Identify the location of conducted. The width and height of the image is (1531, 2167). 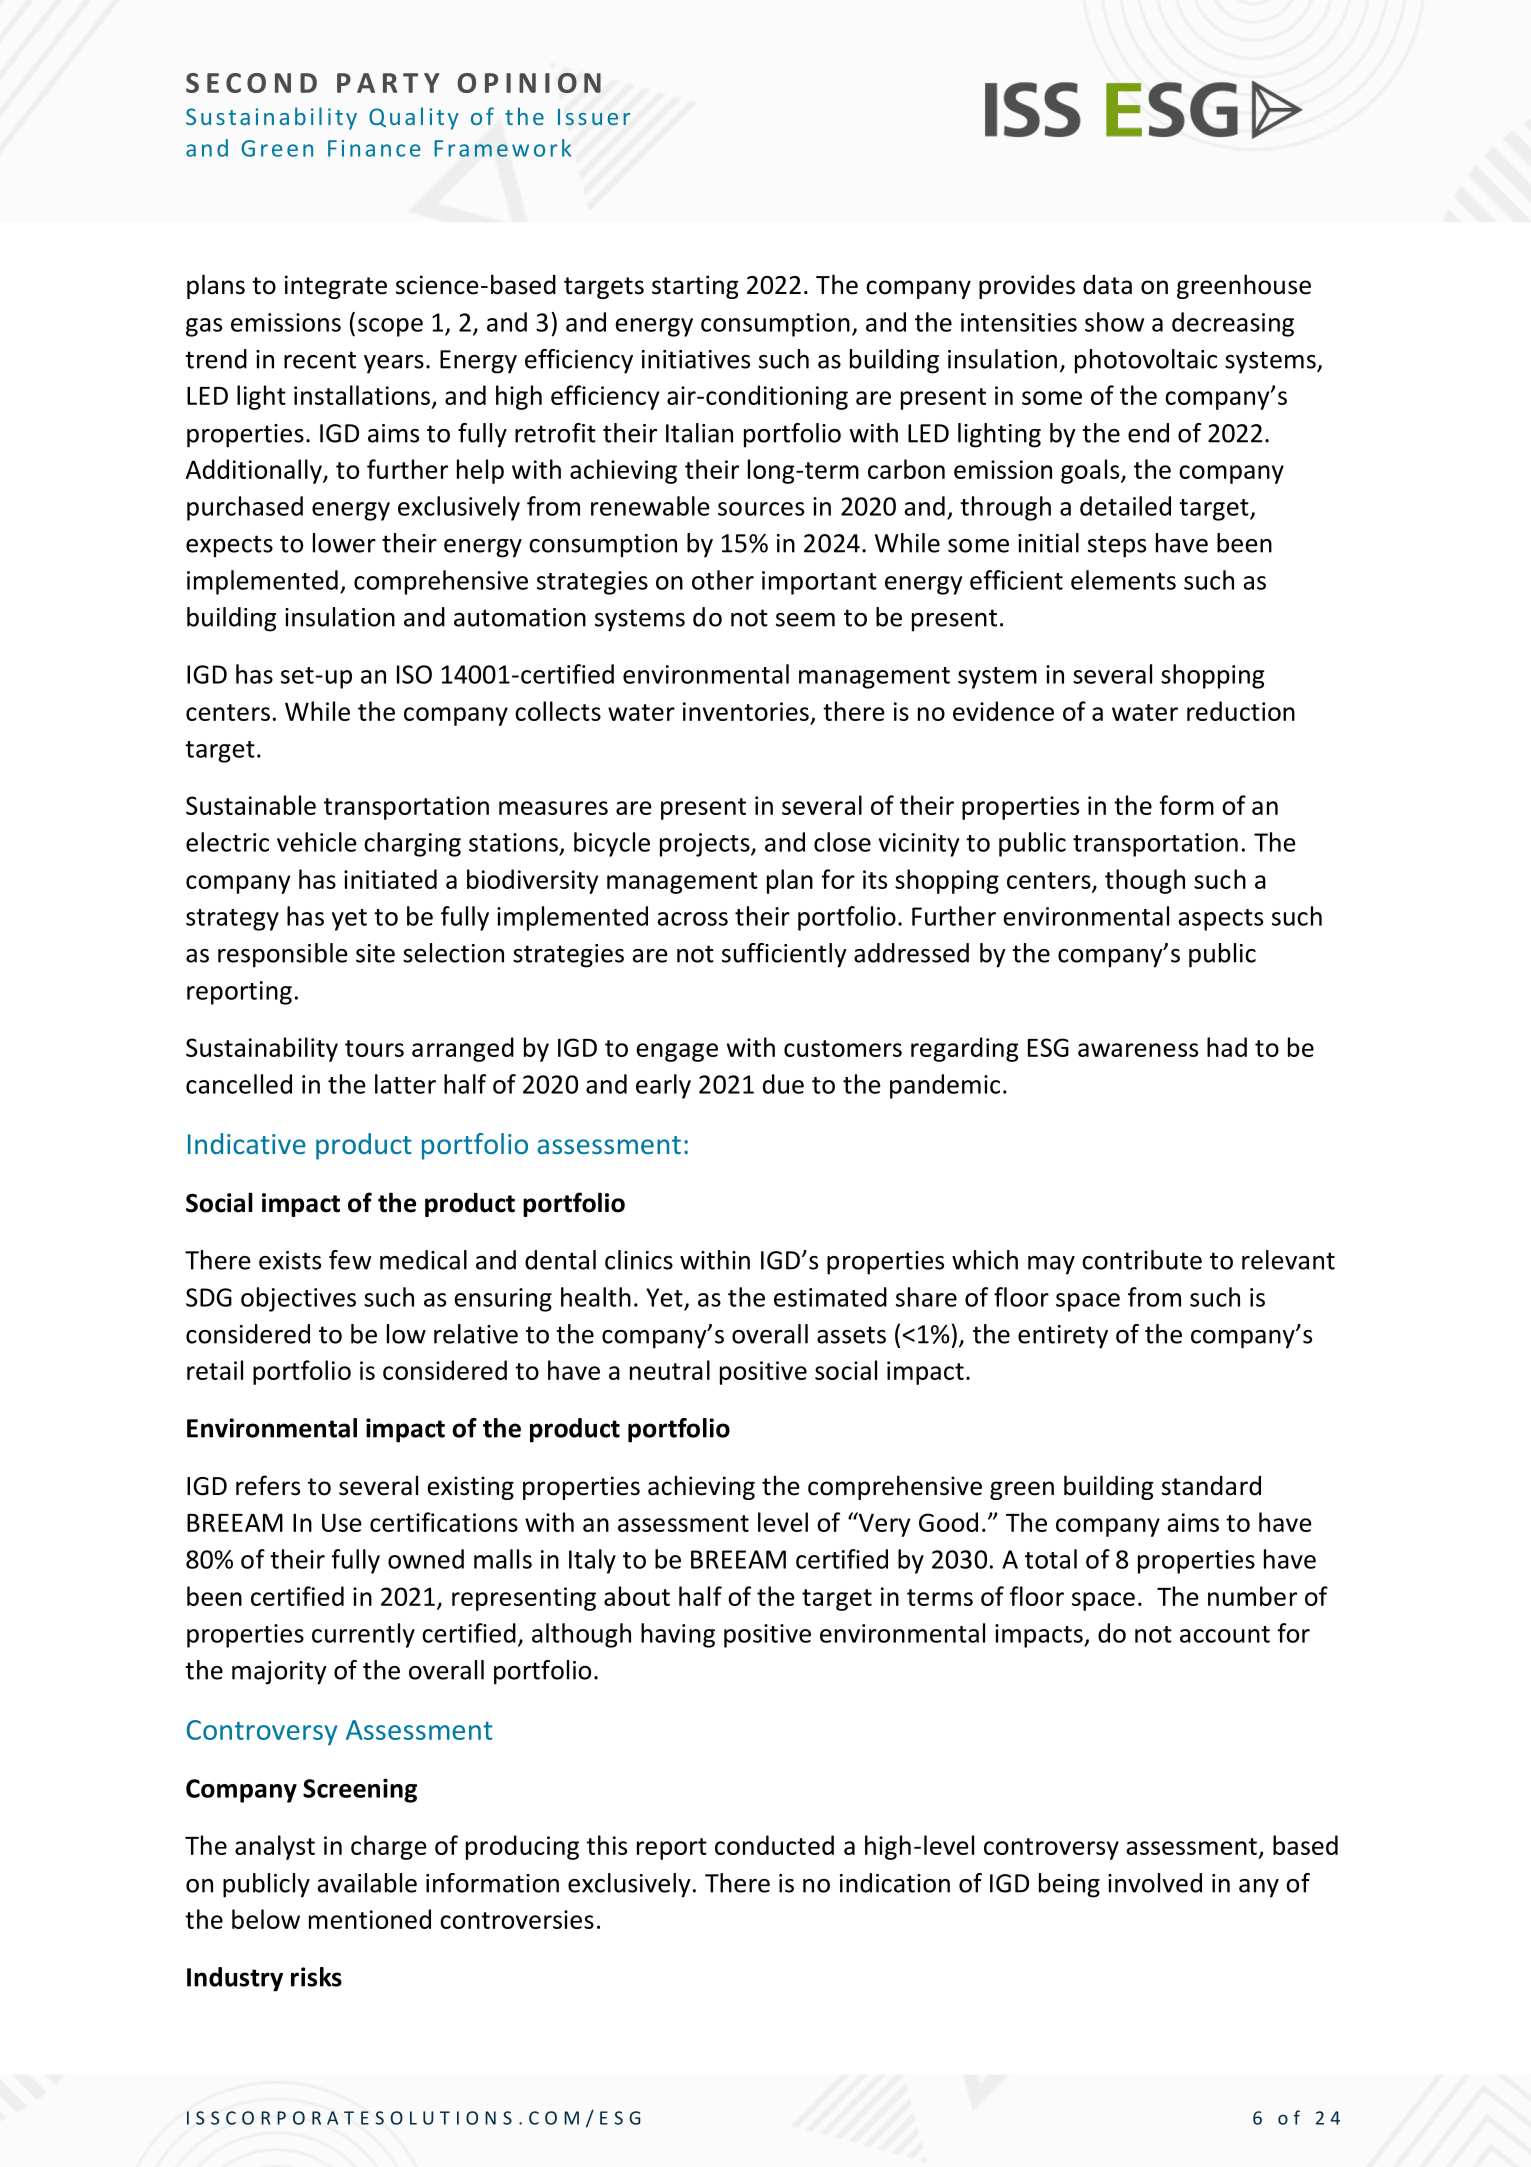
(774, 1845).
